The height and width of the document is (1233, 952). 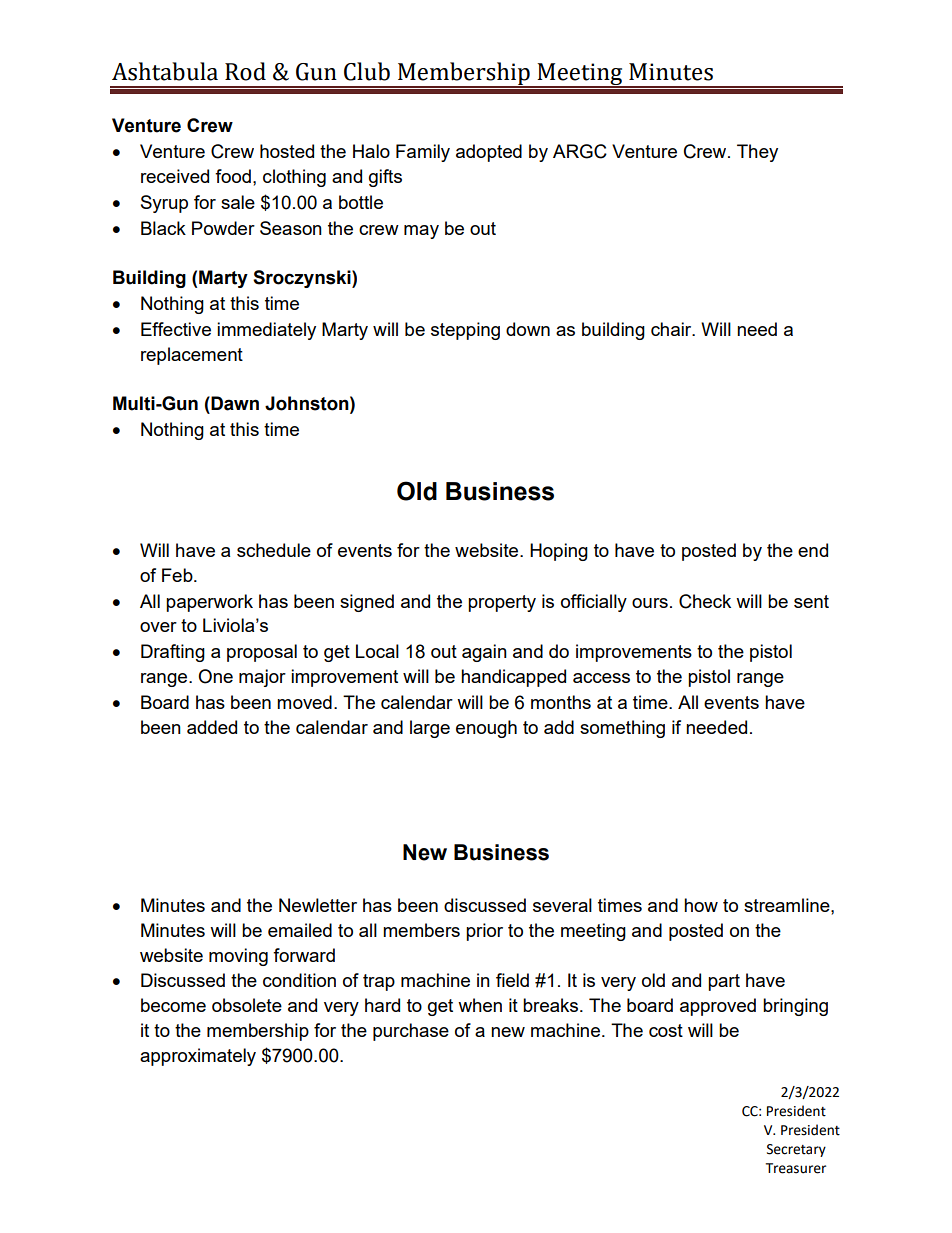 What do you see at coordinates (502, 603) in the document?
I see `property` at bounding box center [502, 603].
